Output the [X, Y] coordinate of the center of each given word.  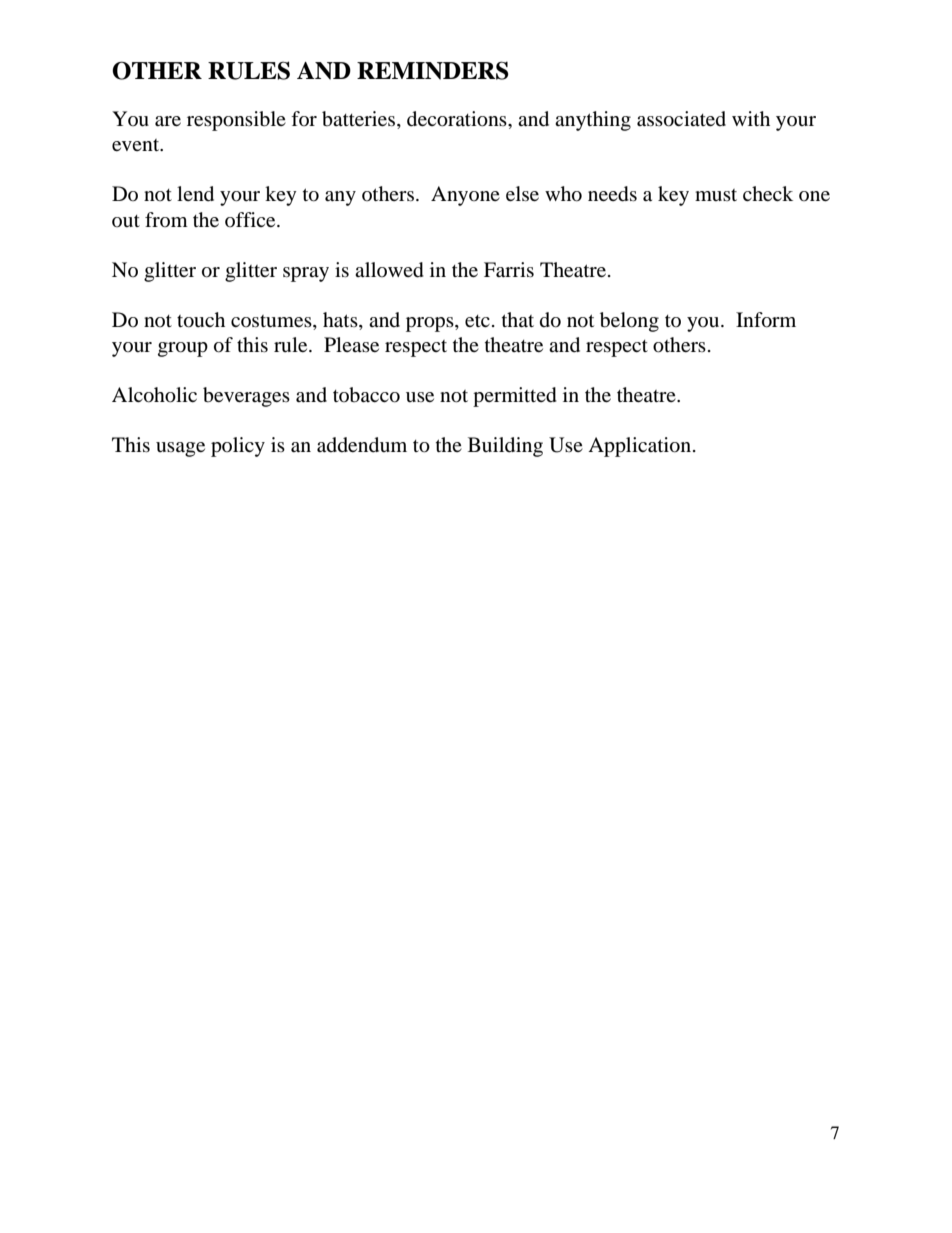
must [716, 195]
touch [201, 320]
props [431, 324]
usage [180, 449]
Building [505, 447]
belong [629, 322]
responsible [236, 121]
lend [195, 194]
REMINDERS [433, 70]
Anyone [465, 196]
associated [681, 119]
